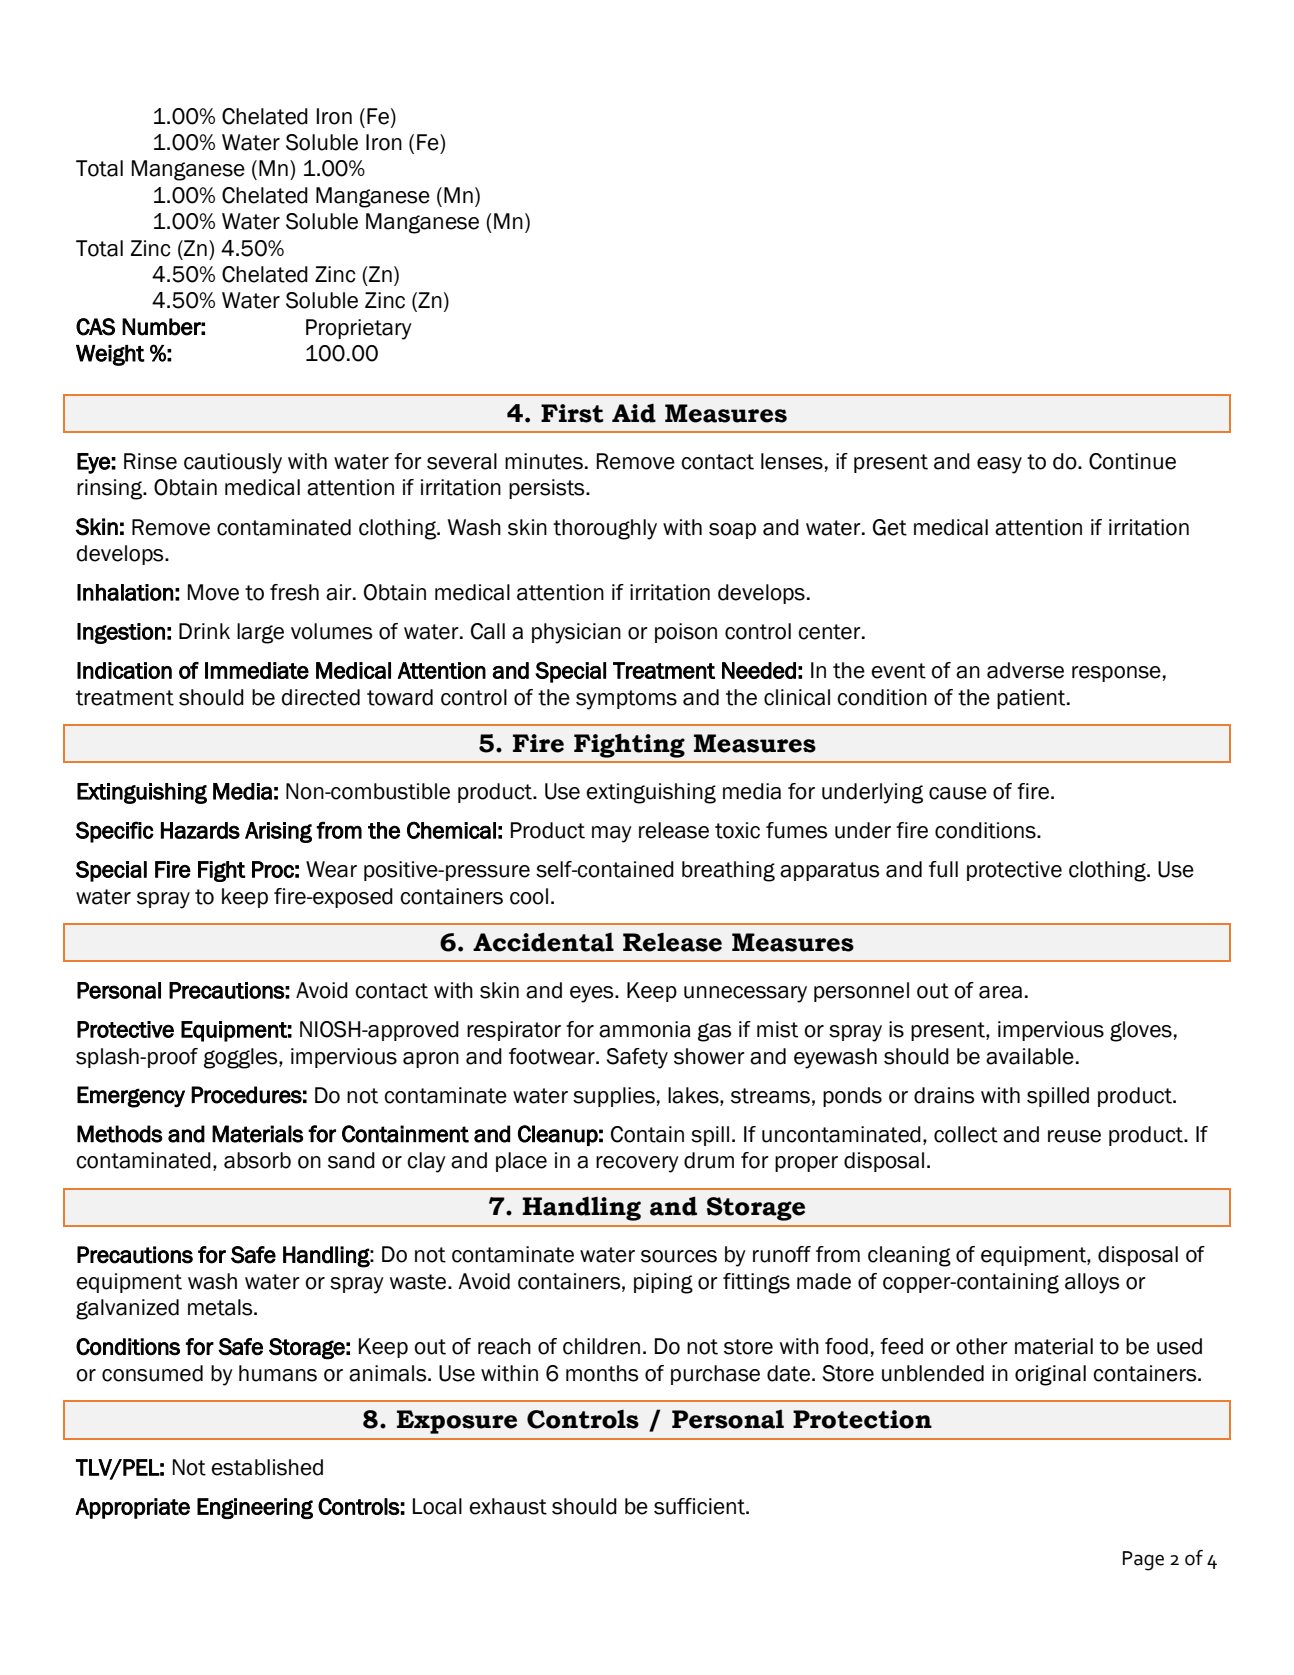  I want to click on poison, so click(686, 633).
